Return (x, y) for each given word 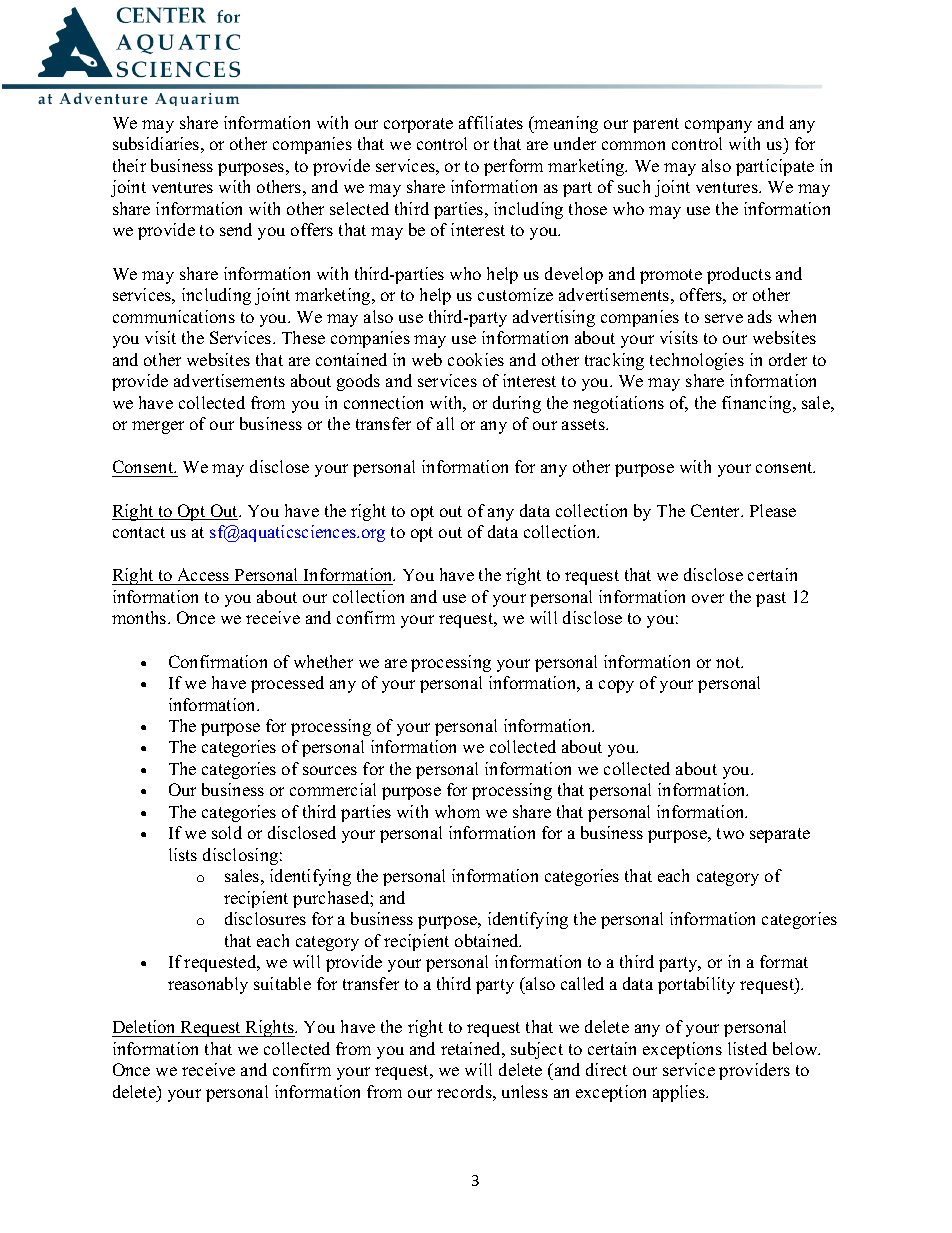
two (730, 833)
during (517, 404)
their (129, 165)
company (718, 126)
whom (457, 811)
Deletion (143, 1026)
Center (717, 510)
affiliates (491, 122)
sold (227, 832)
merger (158, 427)
